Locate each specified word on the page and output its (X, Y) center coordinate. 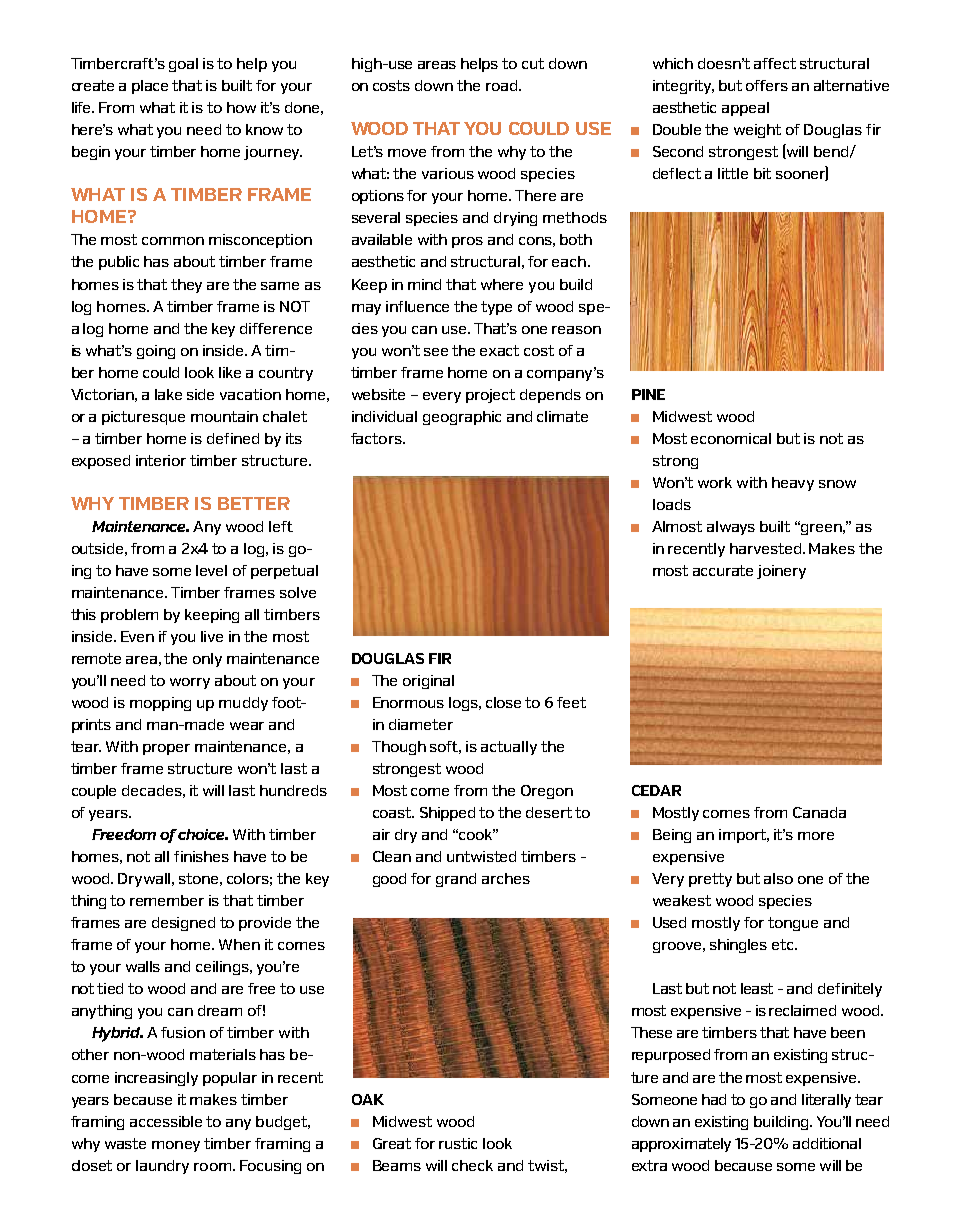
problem (129, 616)
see (436, 352)
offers (767, 85)
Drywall (146, 880)
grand (456, 880)
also (778, 878)
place (150, 87)
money (176, 1146)
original (428, 682)
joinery (781, 572)
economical (731, 438)
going (156, 352)
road (503, 85)
